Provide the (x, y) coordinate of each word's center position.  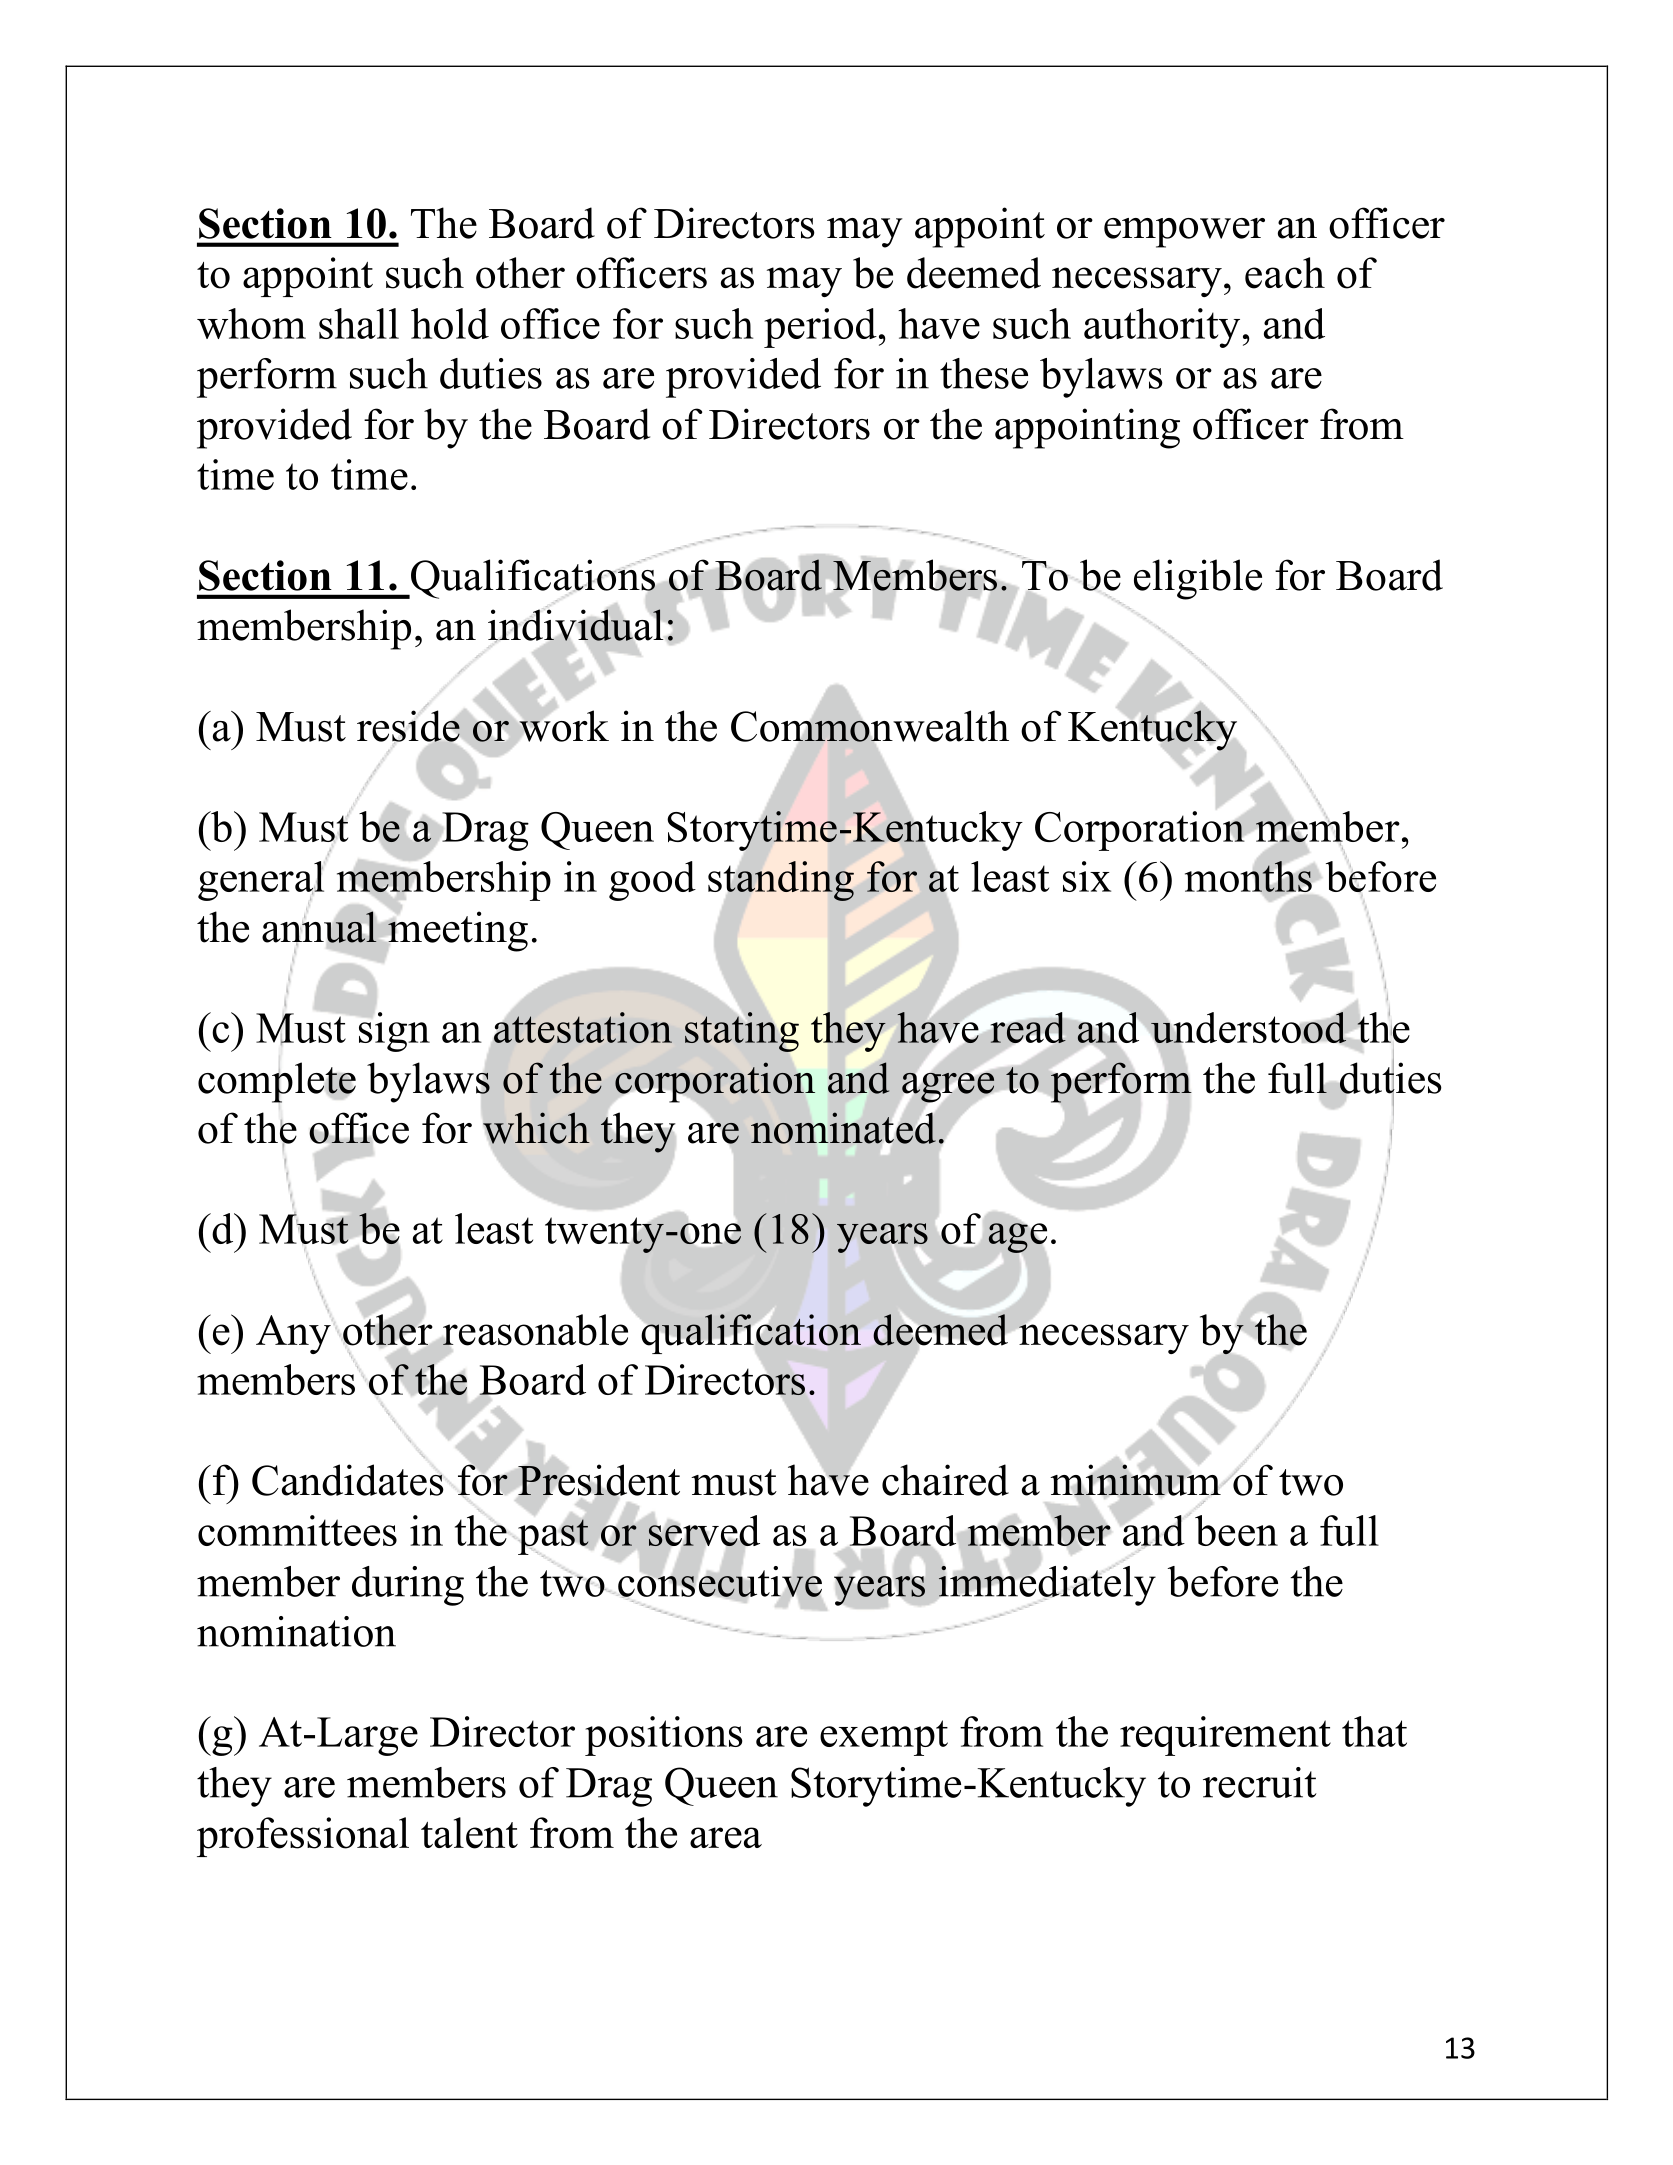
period (820, 328)
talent (469, 1833)
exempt (884, 1738)
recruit (1260, 1782)
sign (393, 1031)
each (1285, 273)
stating (742, 1031)
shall (359, 323)
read (1028, 1028)
